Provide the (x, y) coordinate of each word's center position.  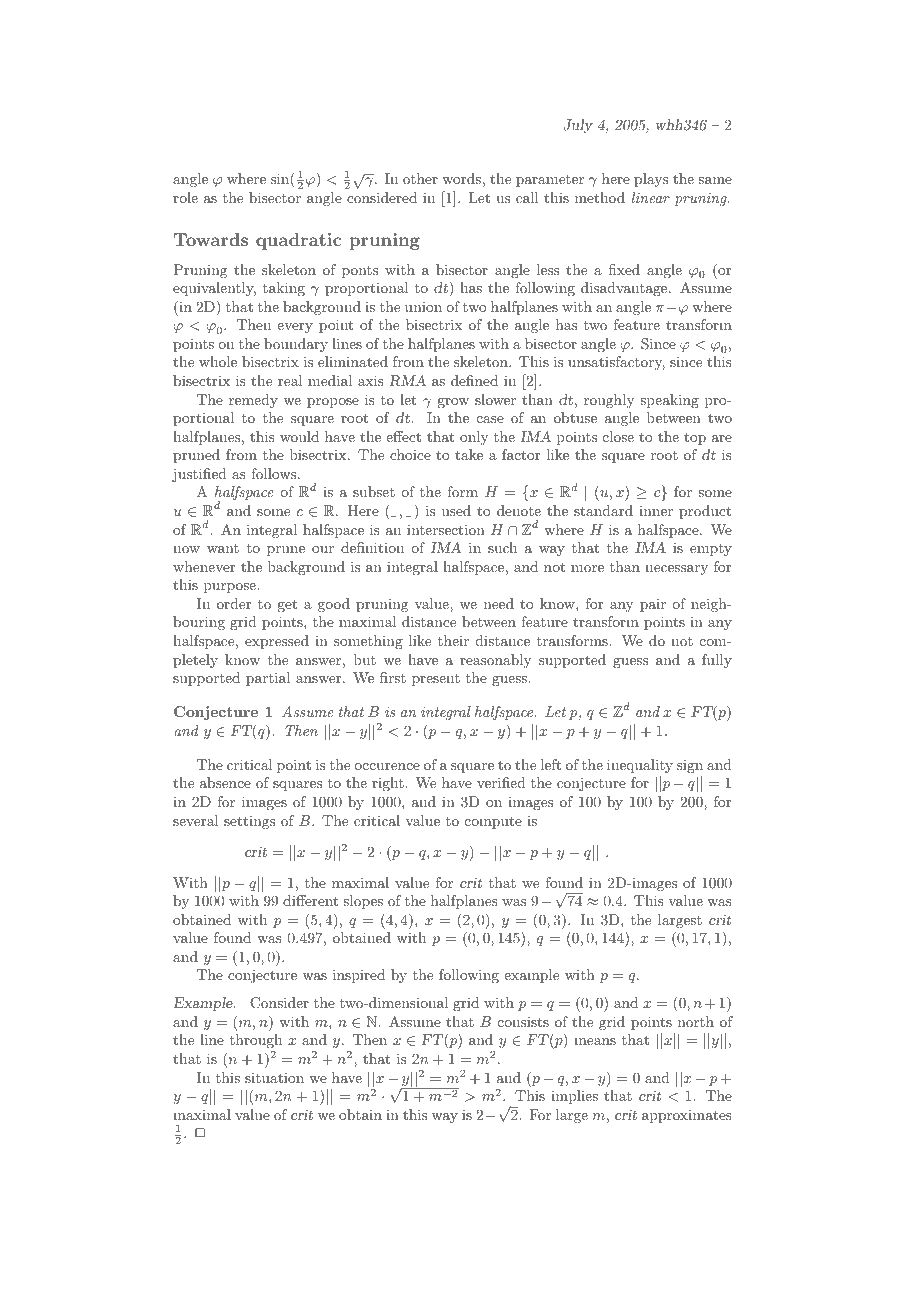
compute (493, 822)
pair (653, 605)
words (461, 178)
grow (453, 403)
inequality (640, 766)
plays (651, 180)
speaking (669, 401)
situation (274, 1077)
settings (249, 822)
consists (523, 1021)
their (453, 640)
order (234, 603)
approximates (687, 1116)
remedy (253, 401)
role (185, 197)
